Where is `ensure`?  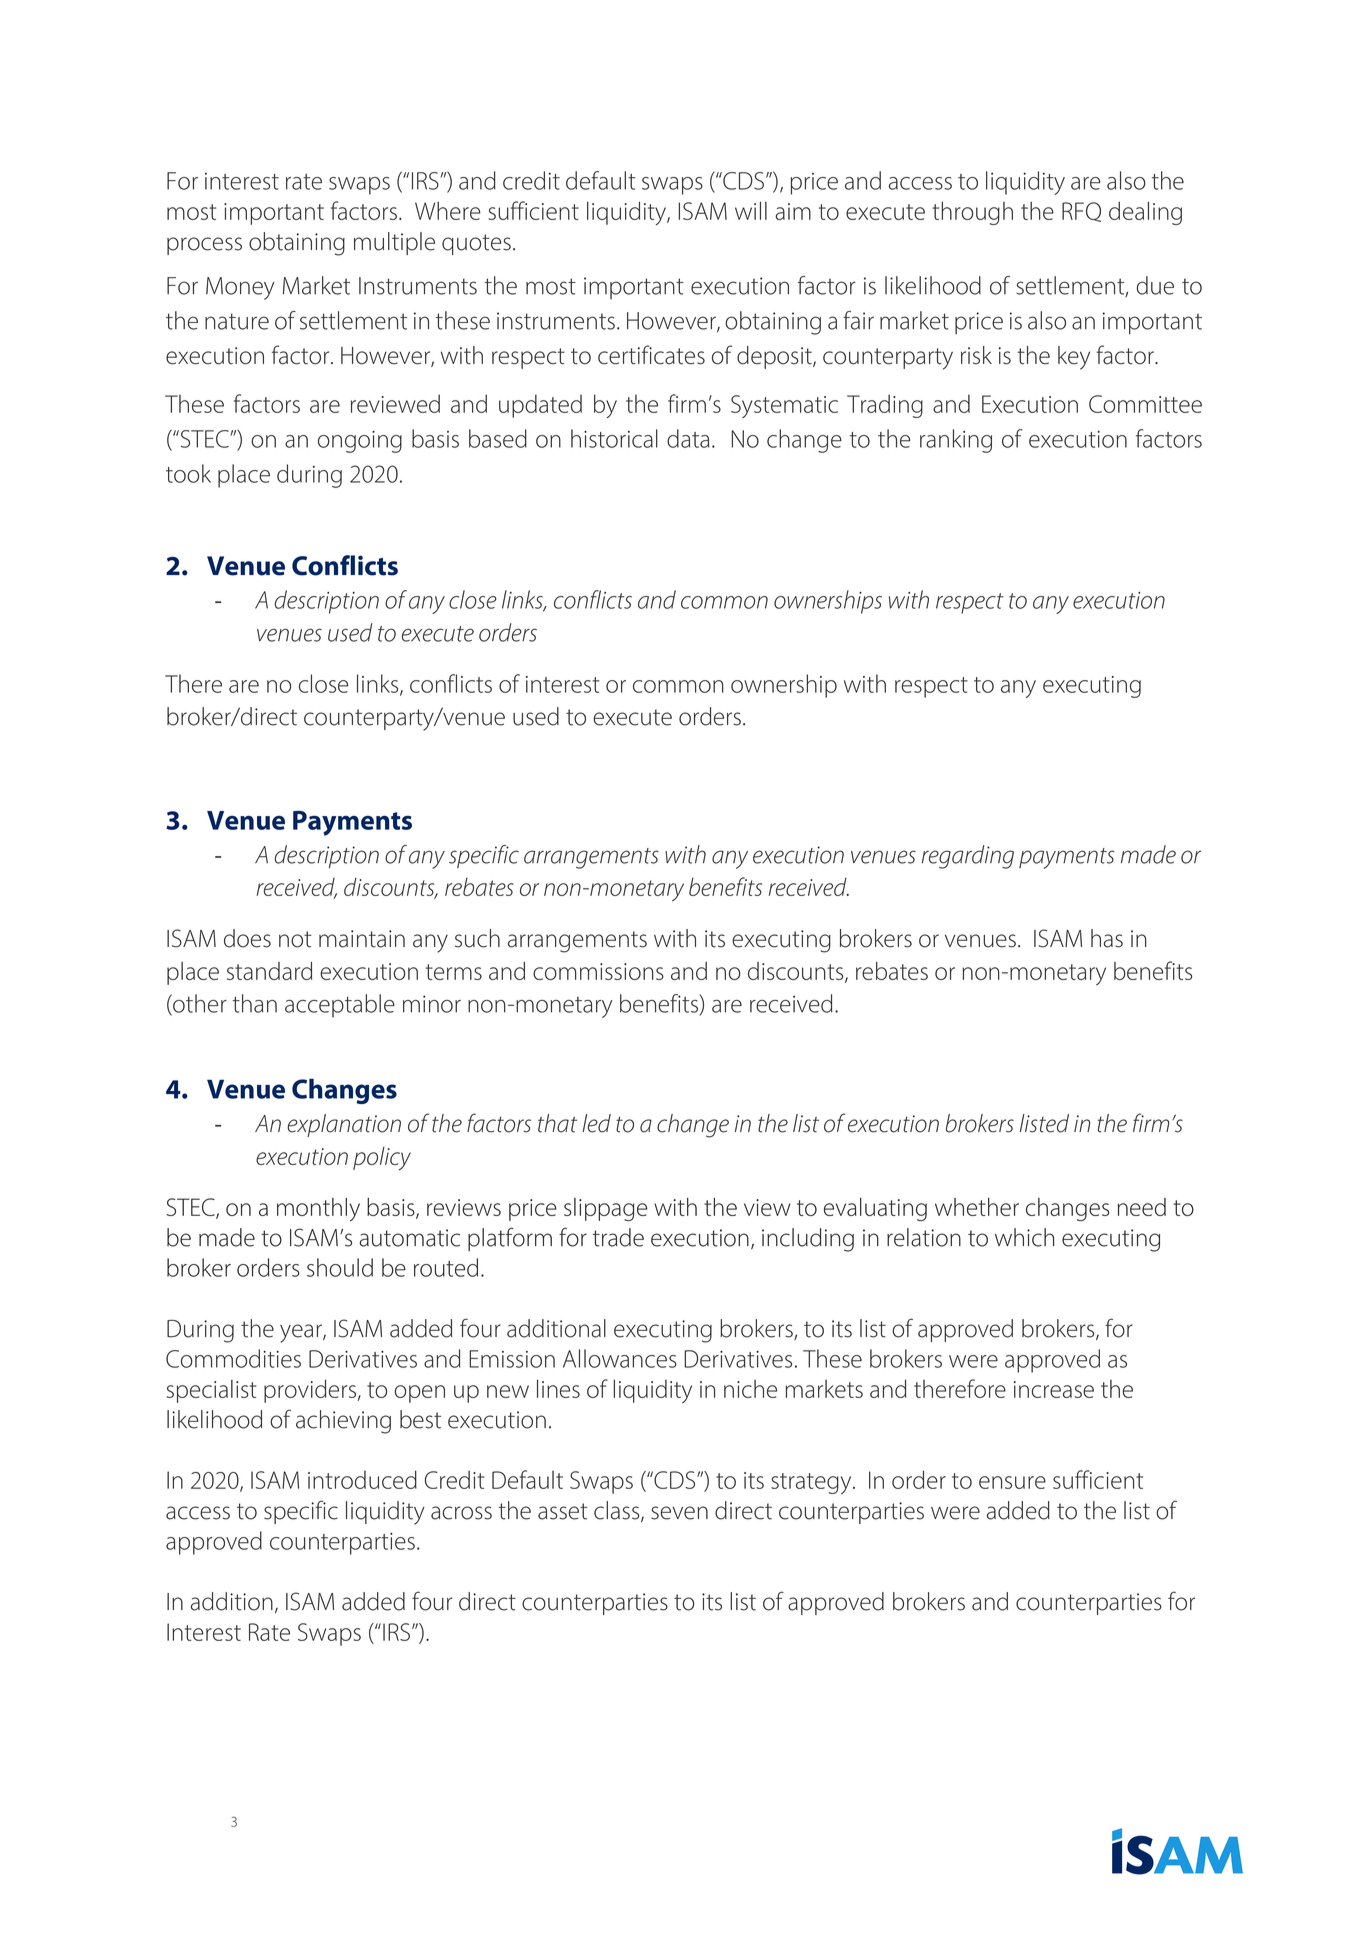 ensure is located at coordinates (1012, 1482).
